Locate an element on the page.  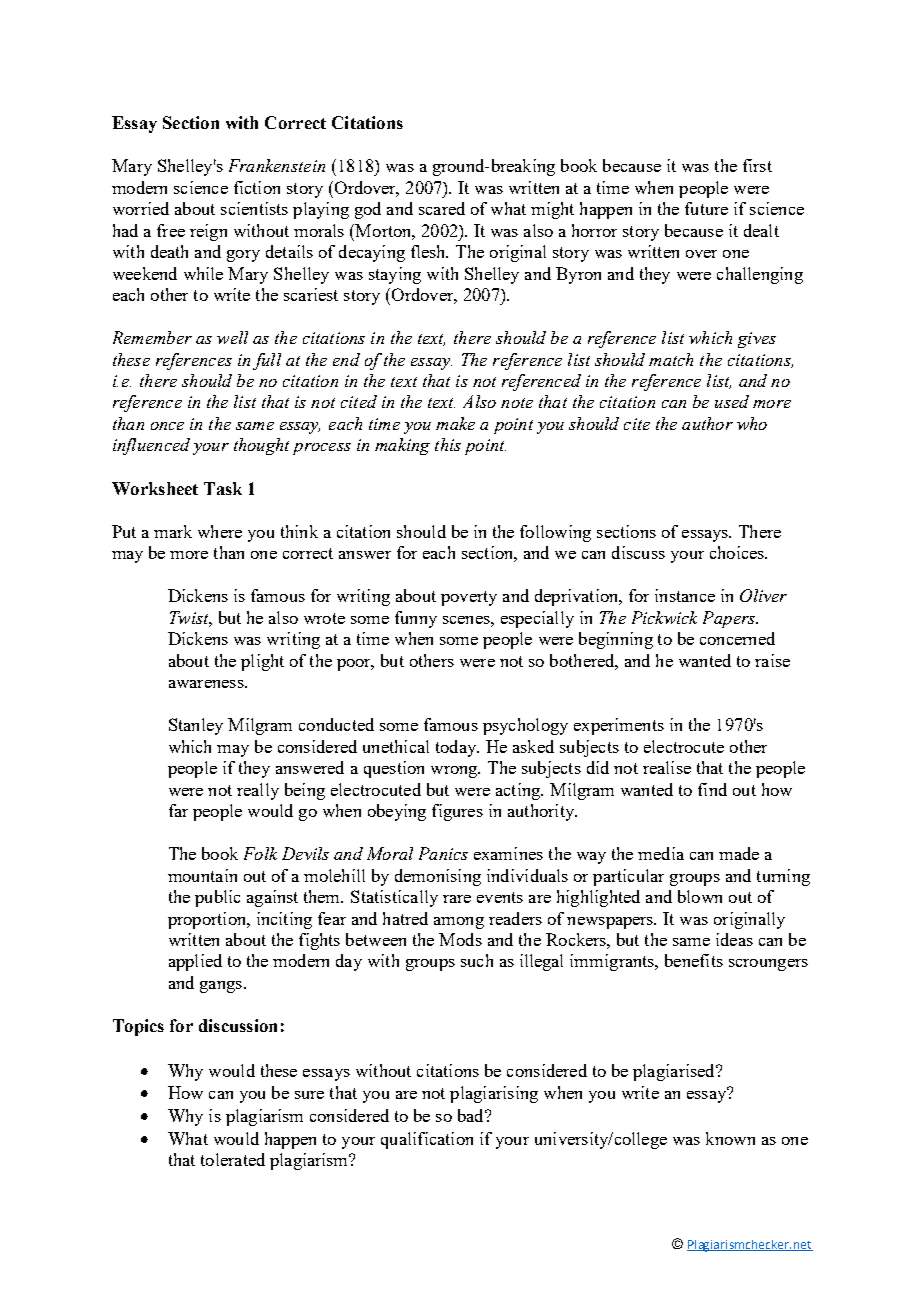
future is located at coordinates (706, 208).
